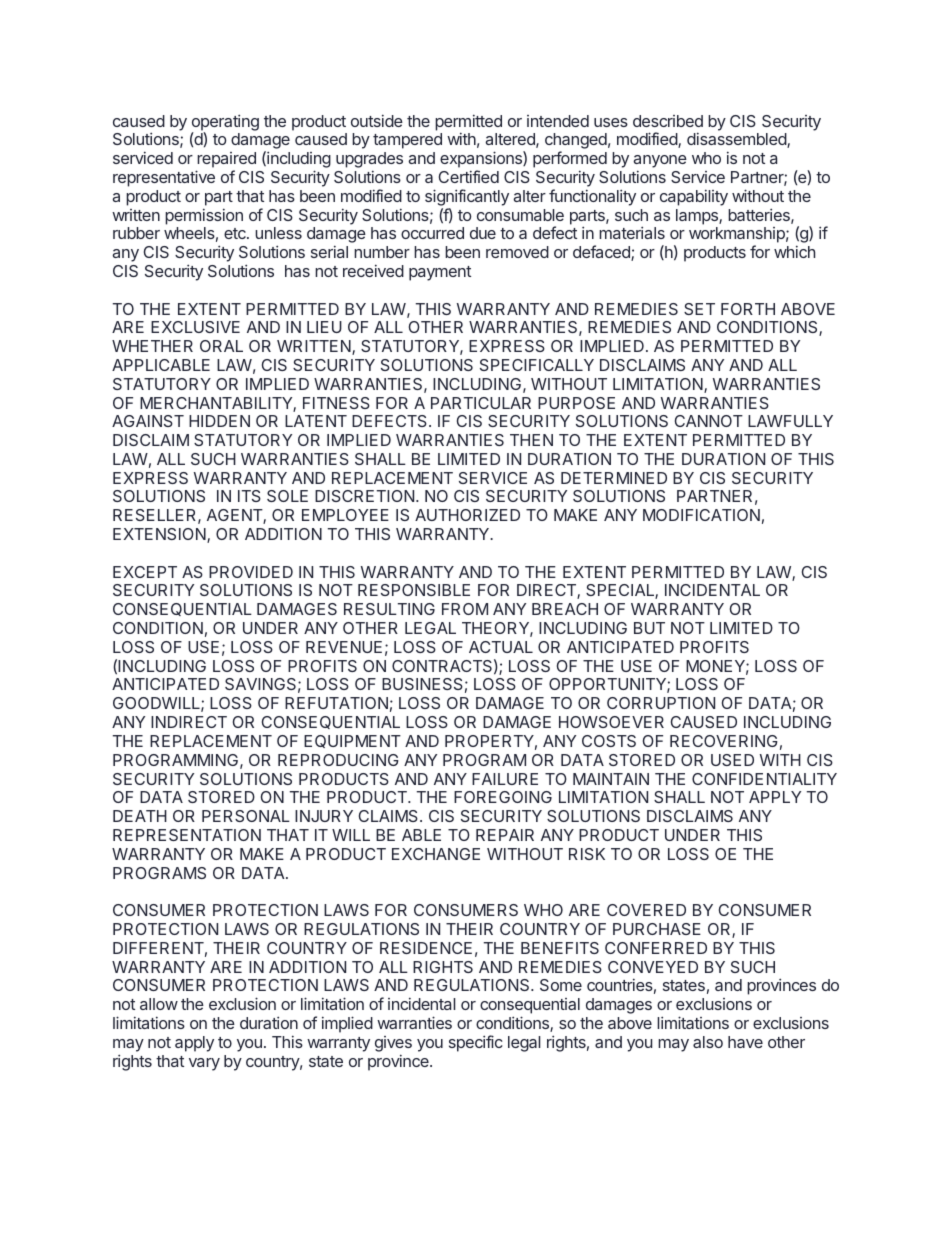  I want to click on vary, so click(204, 1064).
